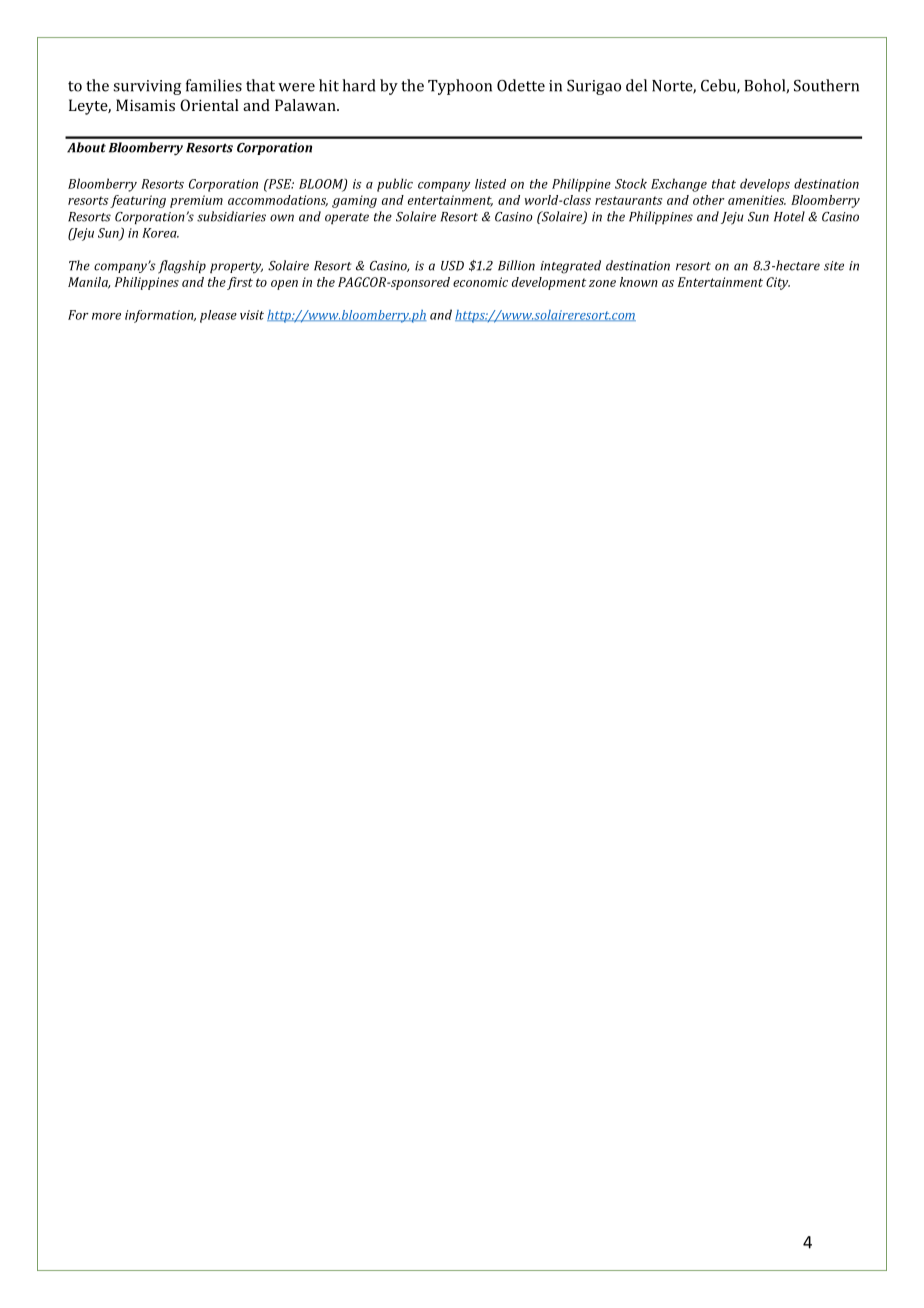 The height and width of the screenshot is (1308, 924). Describe the element at coordinates (480, 282) in the screenshot. I see `economic` at that location.
